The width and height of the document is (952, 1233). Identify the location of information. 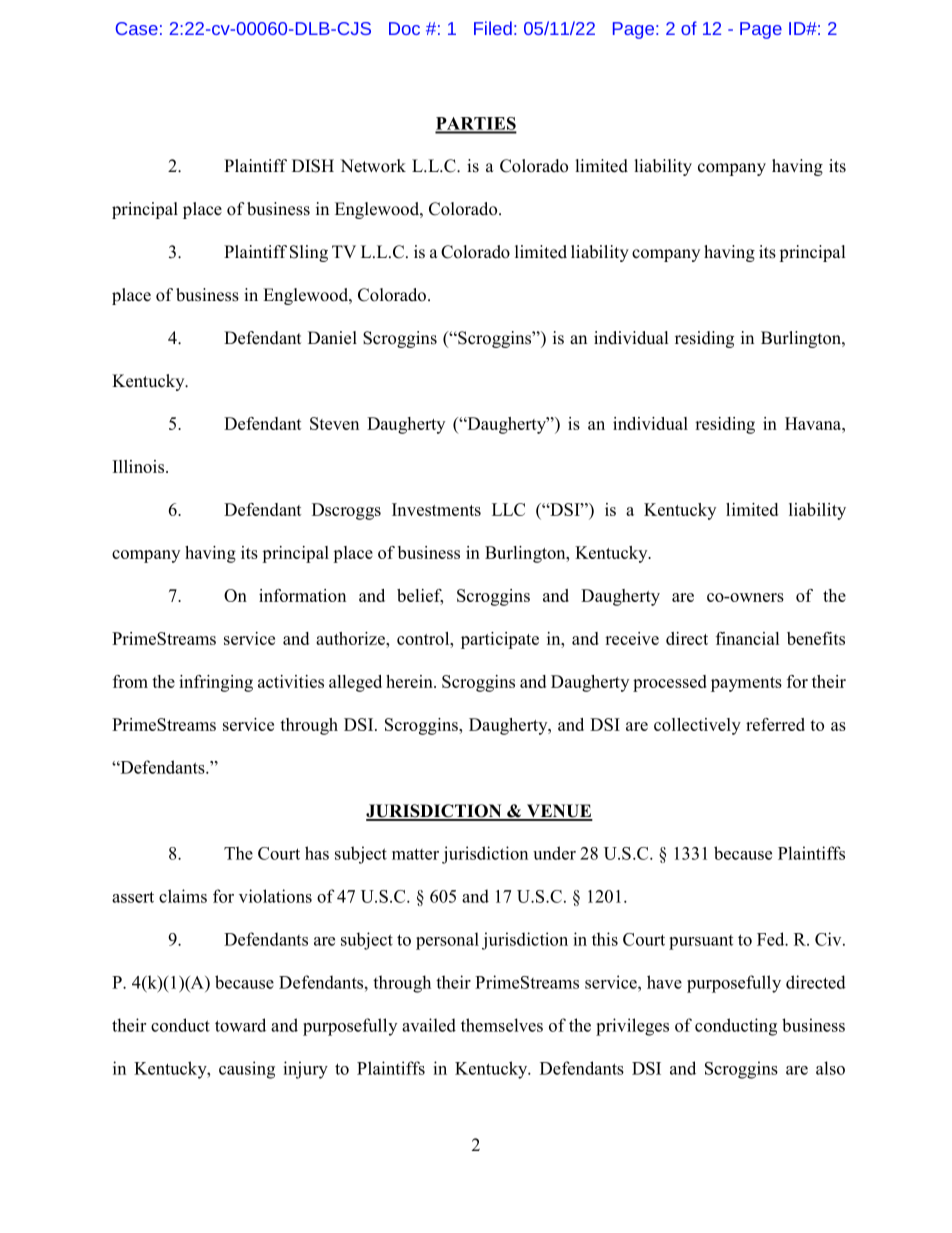
(302, 595).
